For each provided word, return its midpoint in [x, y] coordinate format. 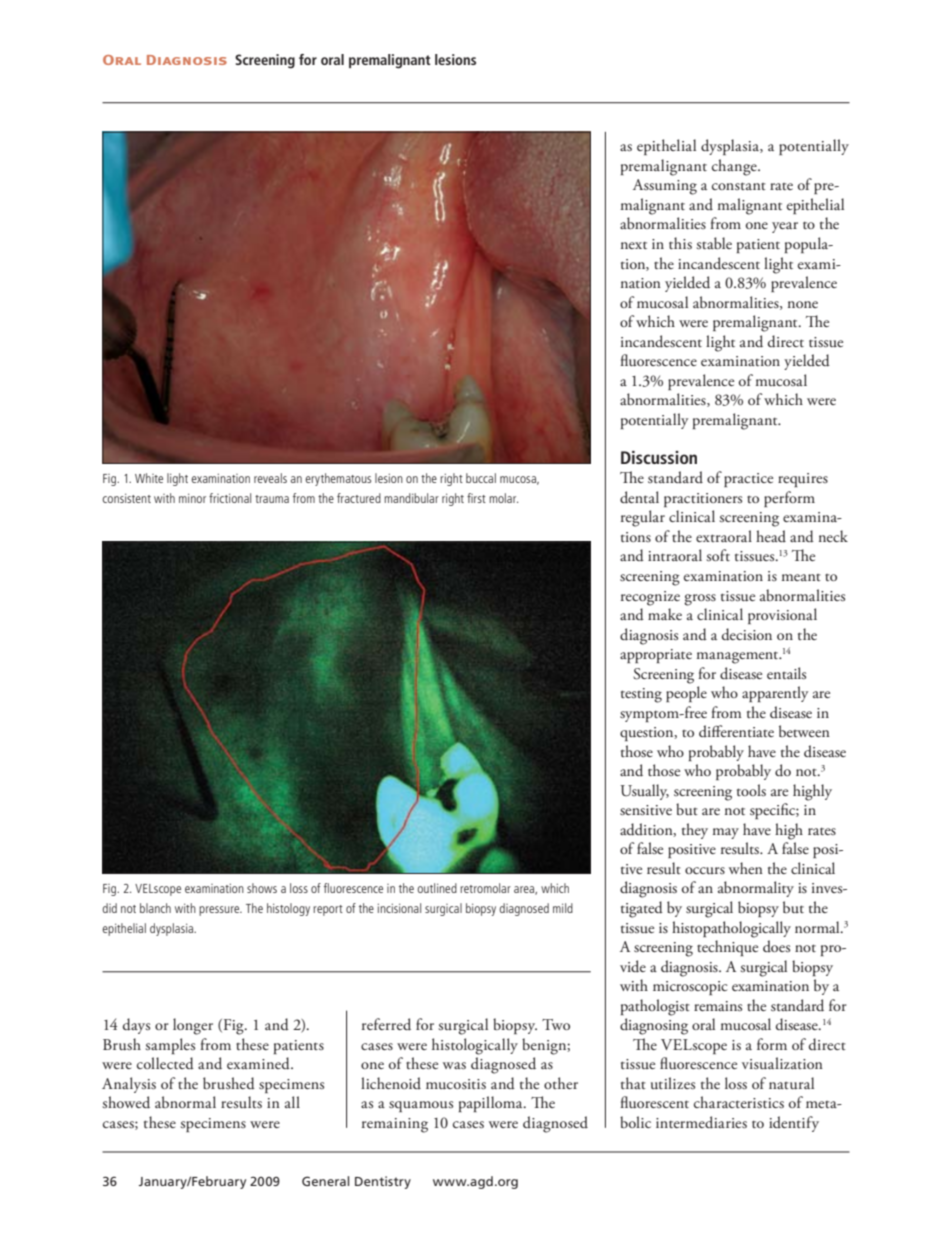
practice [748, 480]
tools [751, 790]
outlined [437, 888]
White [149, 478]
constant [739, 186]
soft [718, 555]
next [634, 245]
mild [563, 908]
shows [262, 888]
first [476, 498]
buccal [481, 478]
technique [727, 948]
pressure [220, 911]
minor [192, 498]
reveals [270, 478]
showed [126, 1102]
